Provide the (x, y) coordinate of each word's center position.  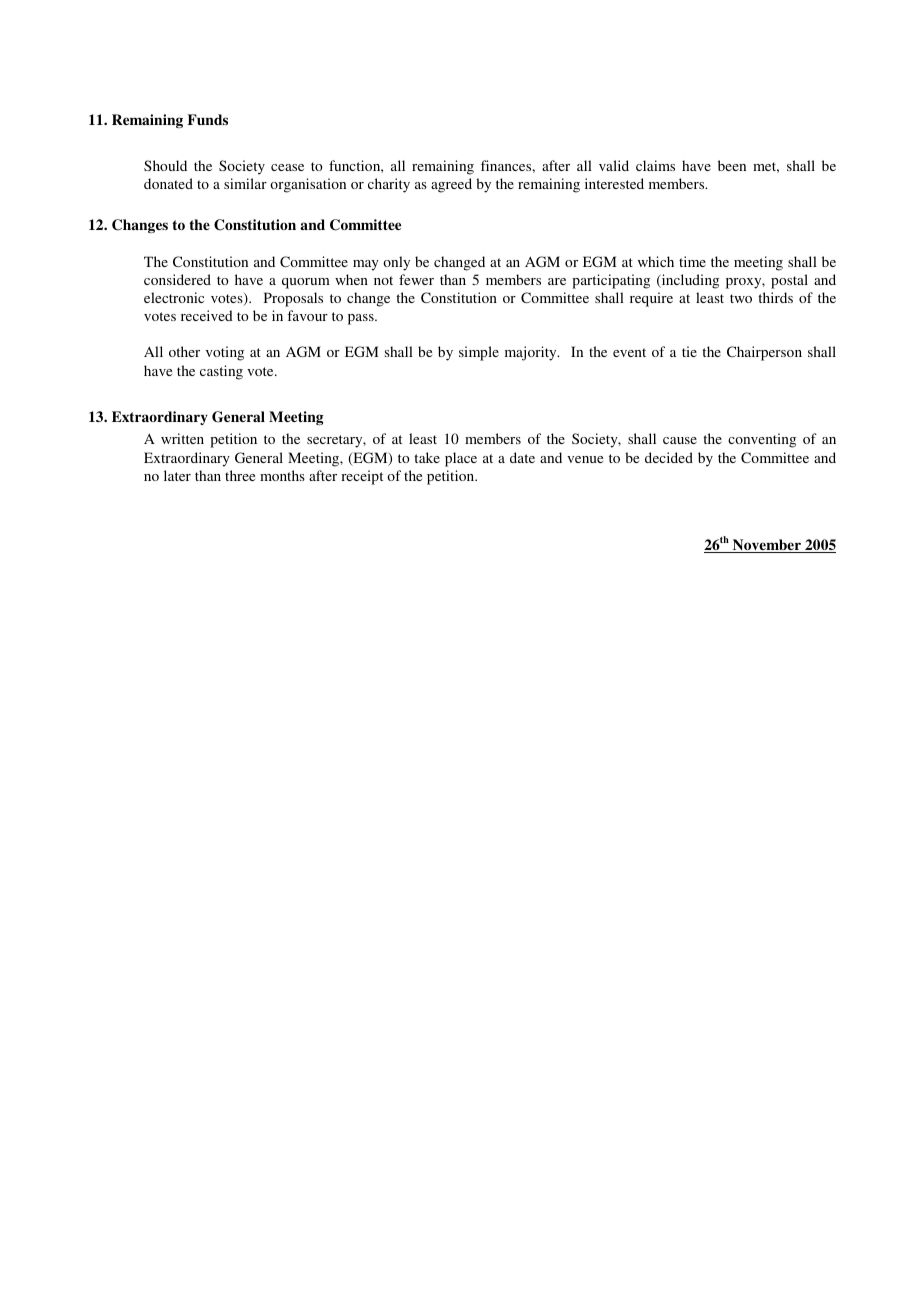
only (396, 263)
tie (689, 351)
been (732, 165)
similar (245, 183)
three (240, 475)
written (182, 438)
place (461, 459)
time (692, 261)
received (207, 315)
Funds (207, 119)
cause (680, 440)
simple (479, 353)
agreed (451, 185)
